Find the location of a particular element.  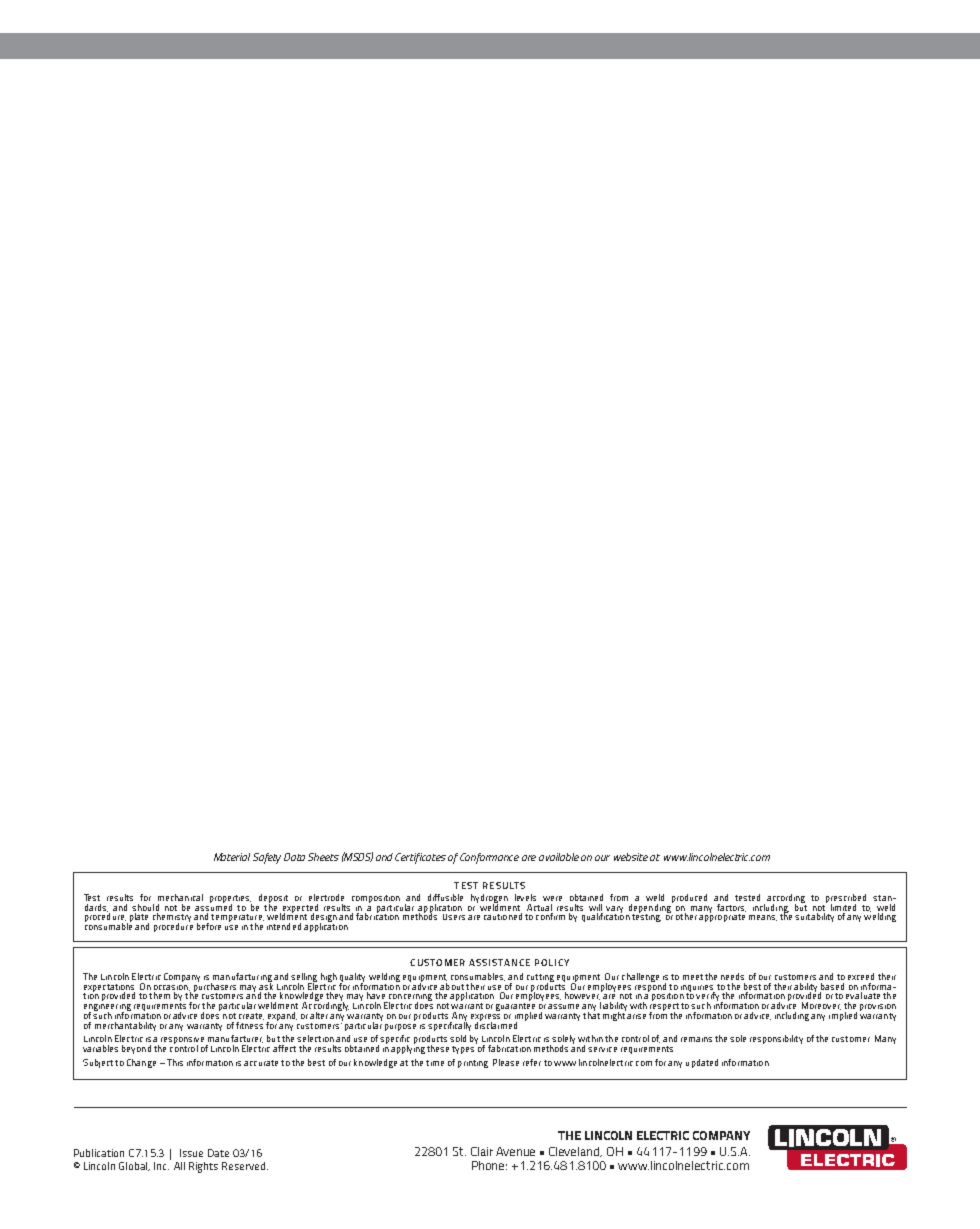

website is located at coordinates (631, 857).
